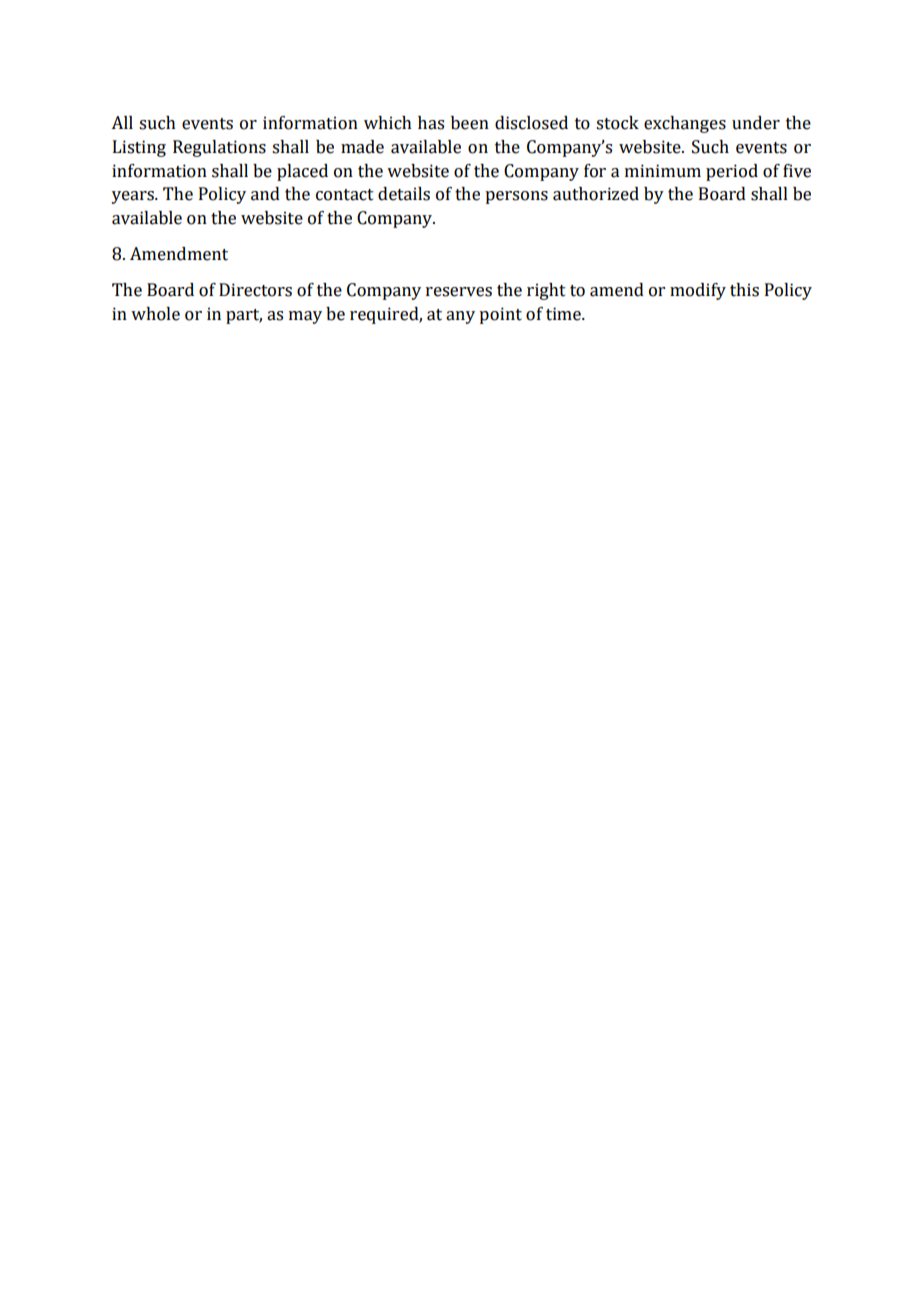  I want to click on been, so click(470, 123).
